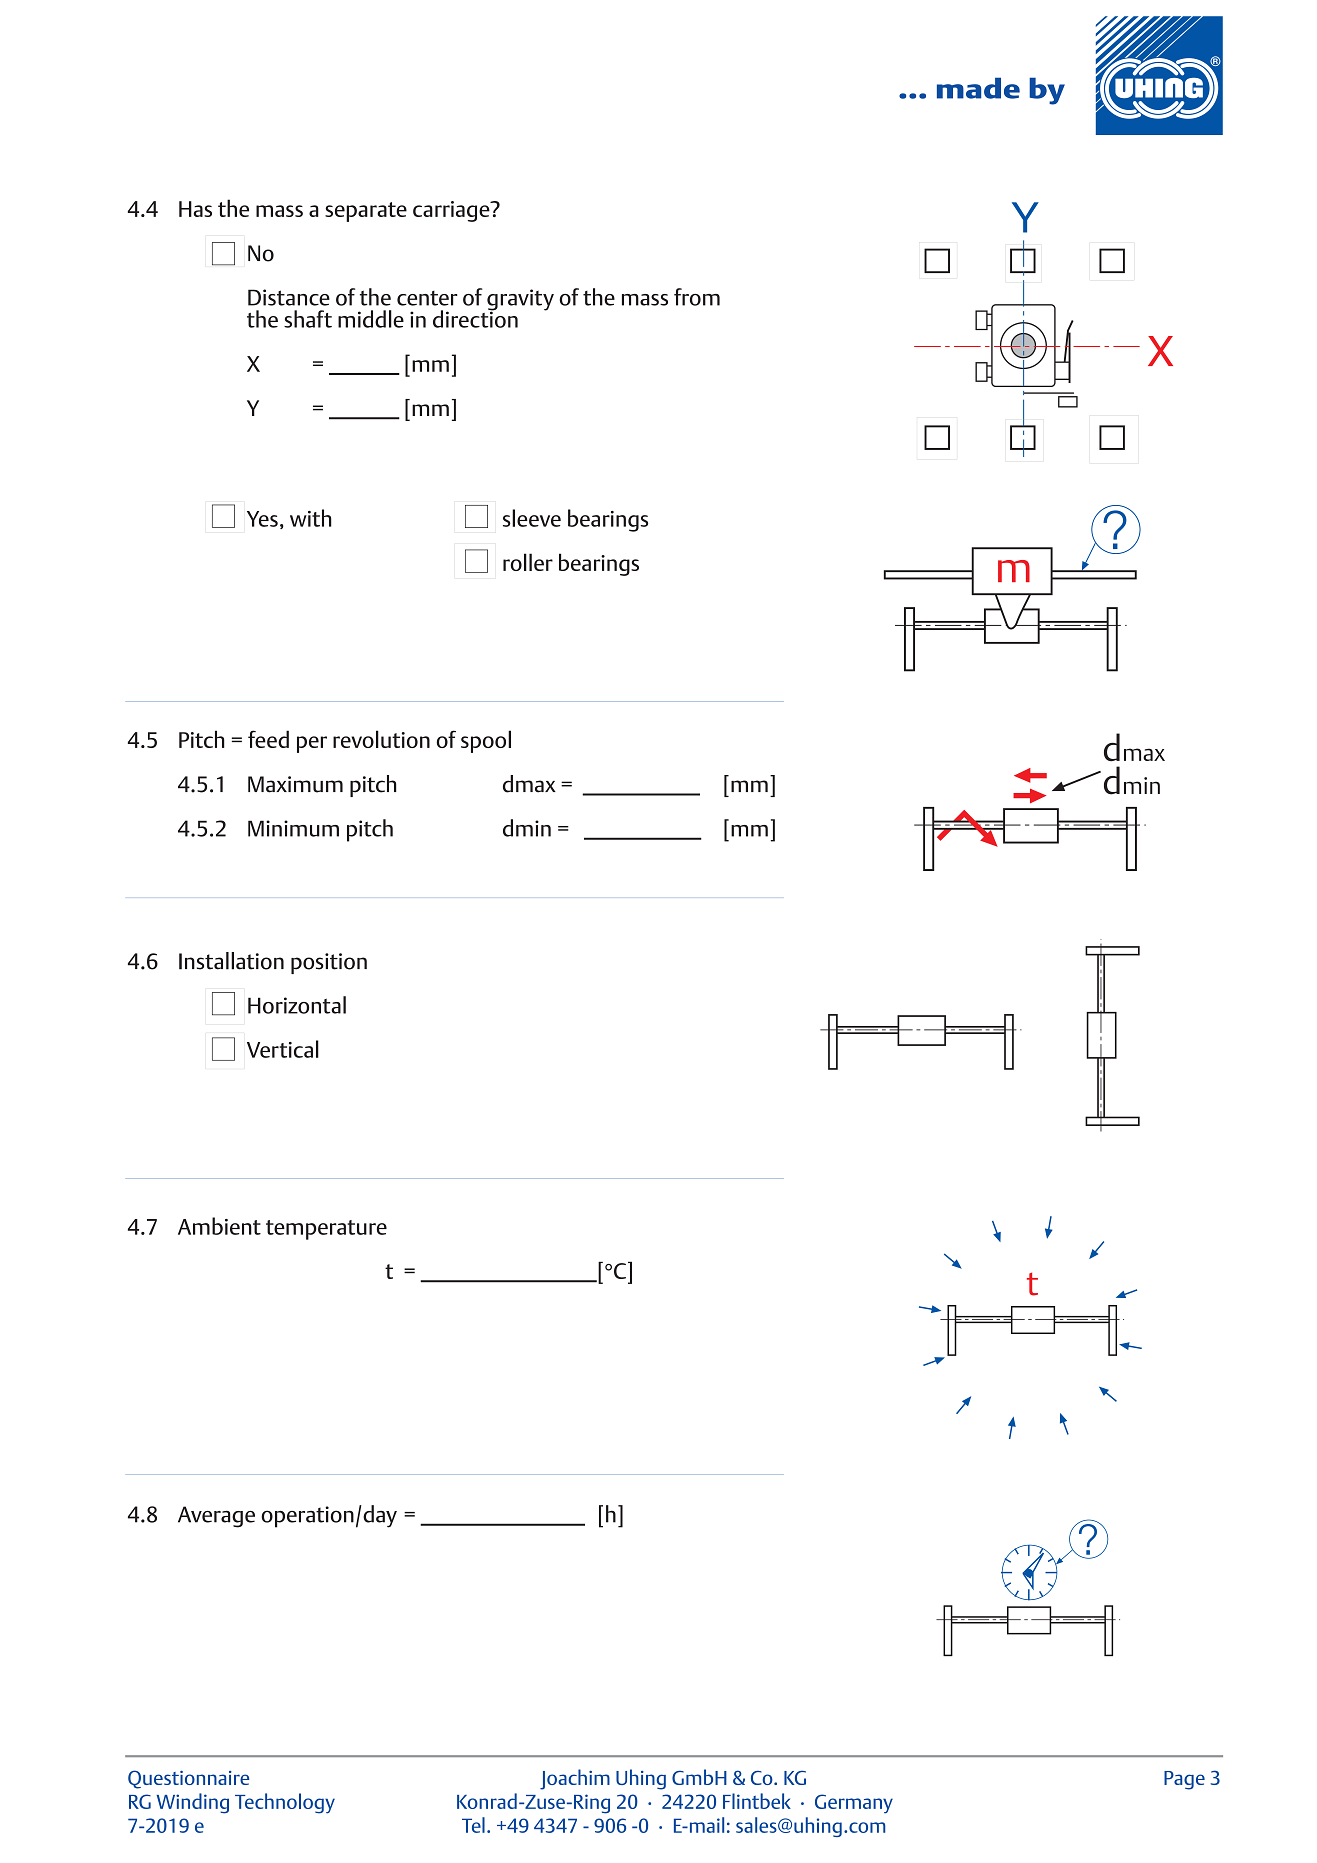 This screenshot has width=1317, height=1863. Describe the element at coordinates (978, 88) in the screenshot. I see `made` at that location.
